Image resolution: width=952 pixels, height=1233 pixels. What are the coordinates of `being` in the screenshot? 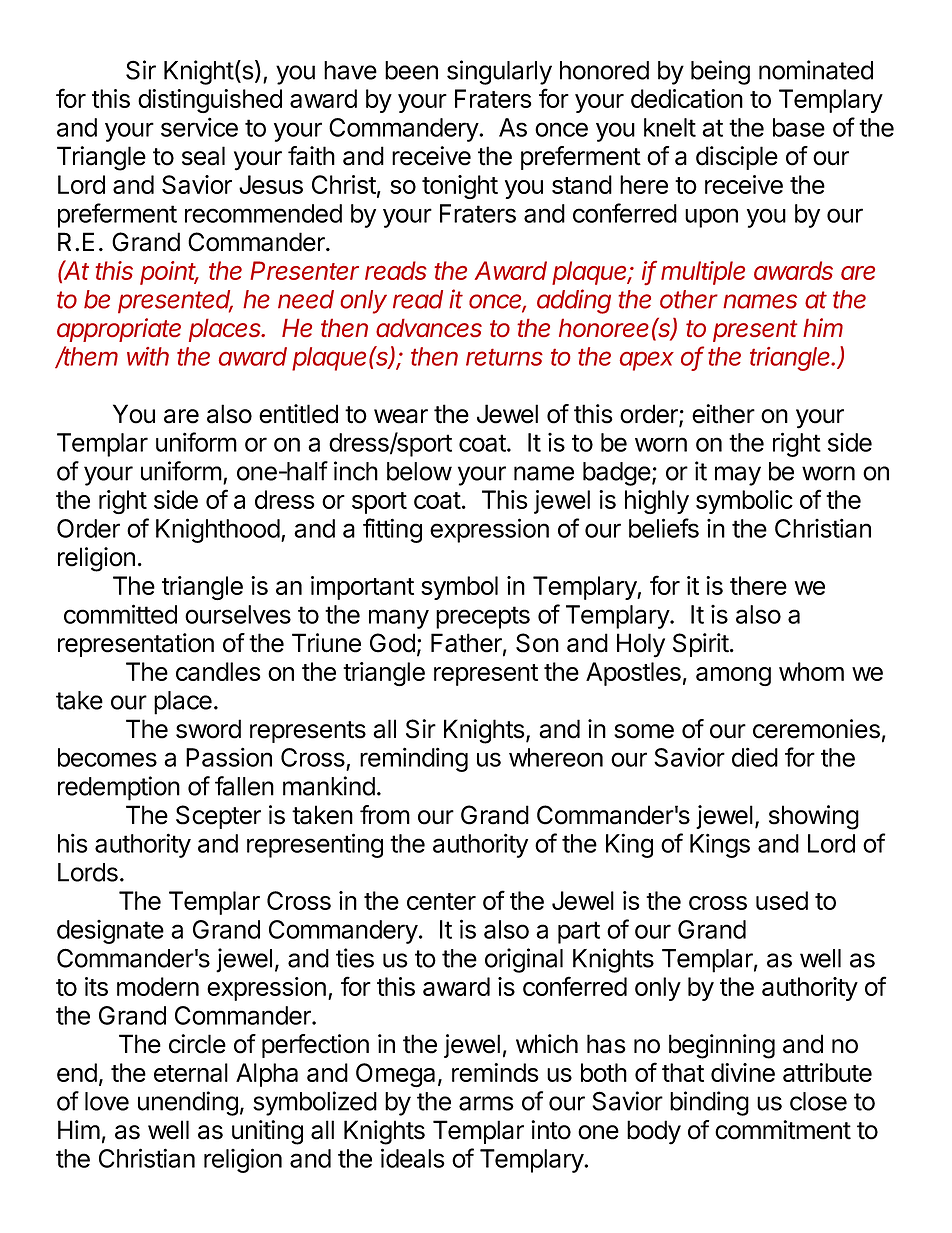 It's located at (720, 72).
